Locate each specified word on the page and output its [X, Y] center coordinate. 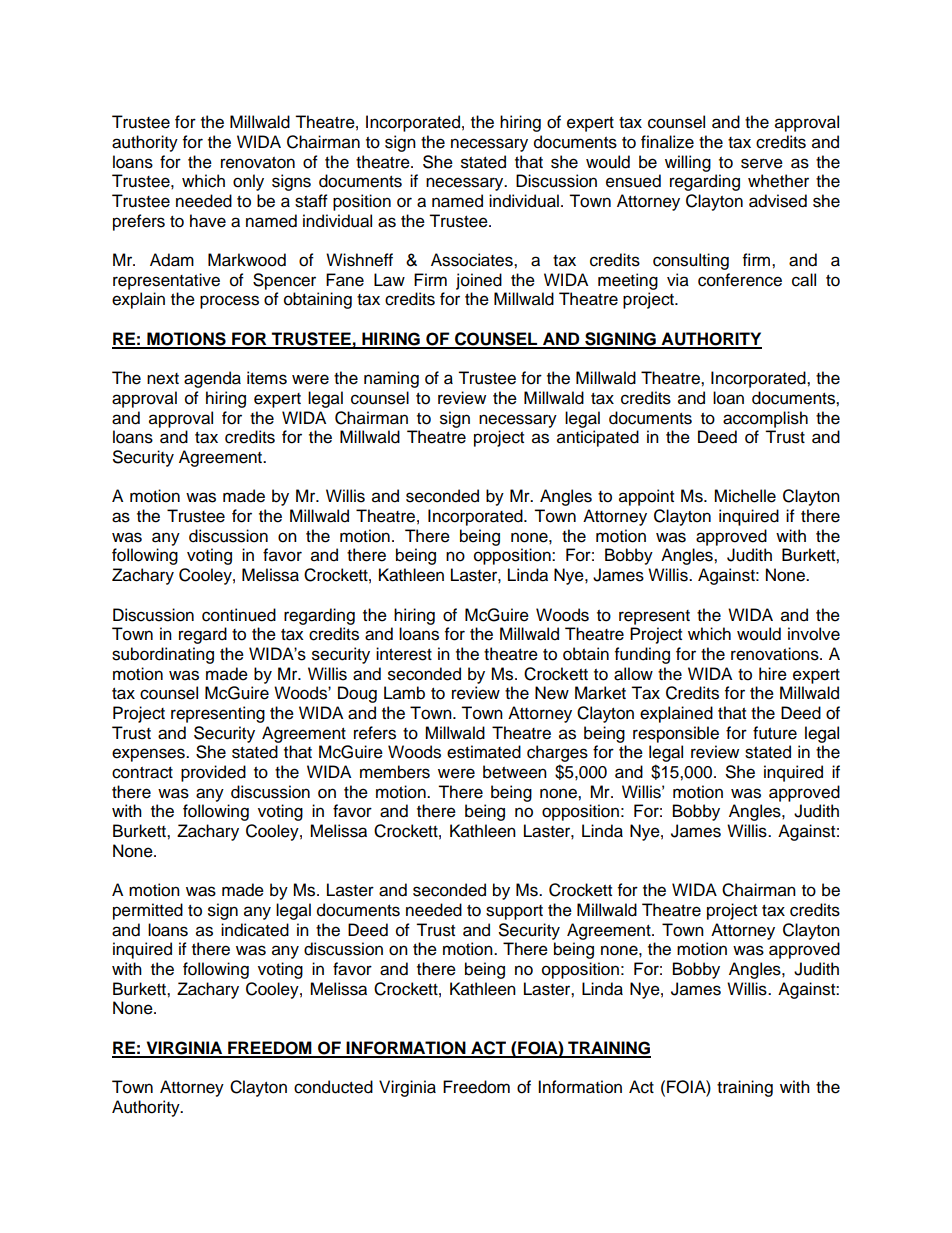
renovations [776, 654]
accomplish [765, 419]
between [515, 772]
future [775, 733]
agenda [212, 379]
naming [391, 379]
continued [239, 615]
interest [404, 654]
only [248, 182]
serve [762, 163]
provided [213, 773]
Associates [473, 260]
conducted [333, 1087]
